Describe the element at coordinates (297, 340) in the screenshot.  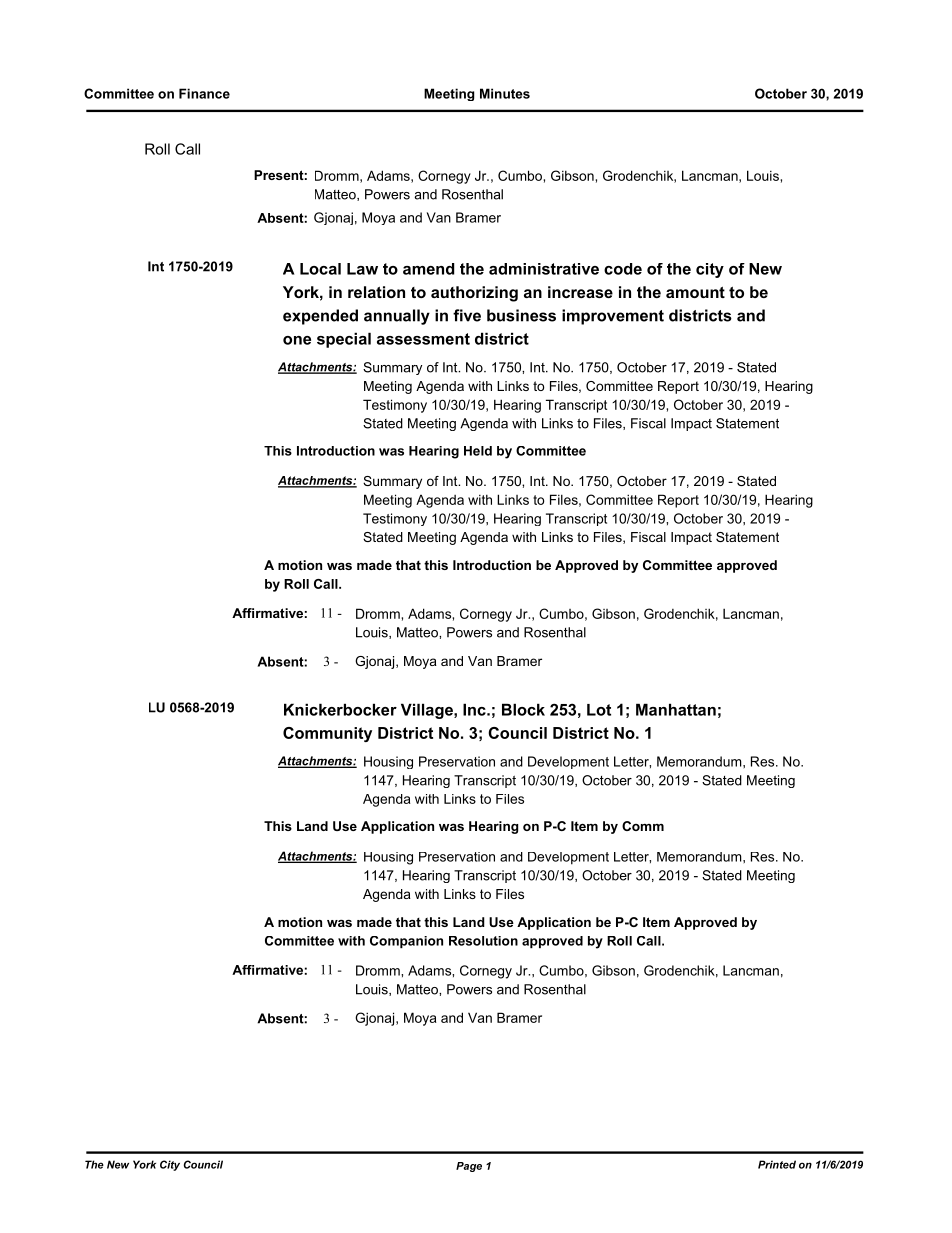
I see `one` at that location.
